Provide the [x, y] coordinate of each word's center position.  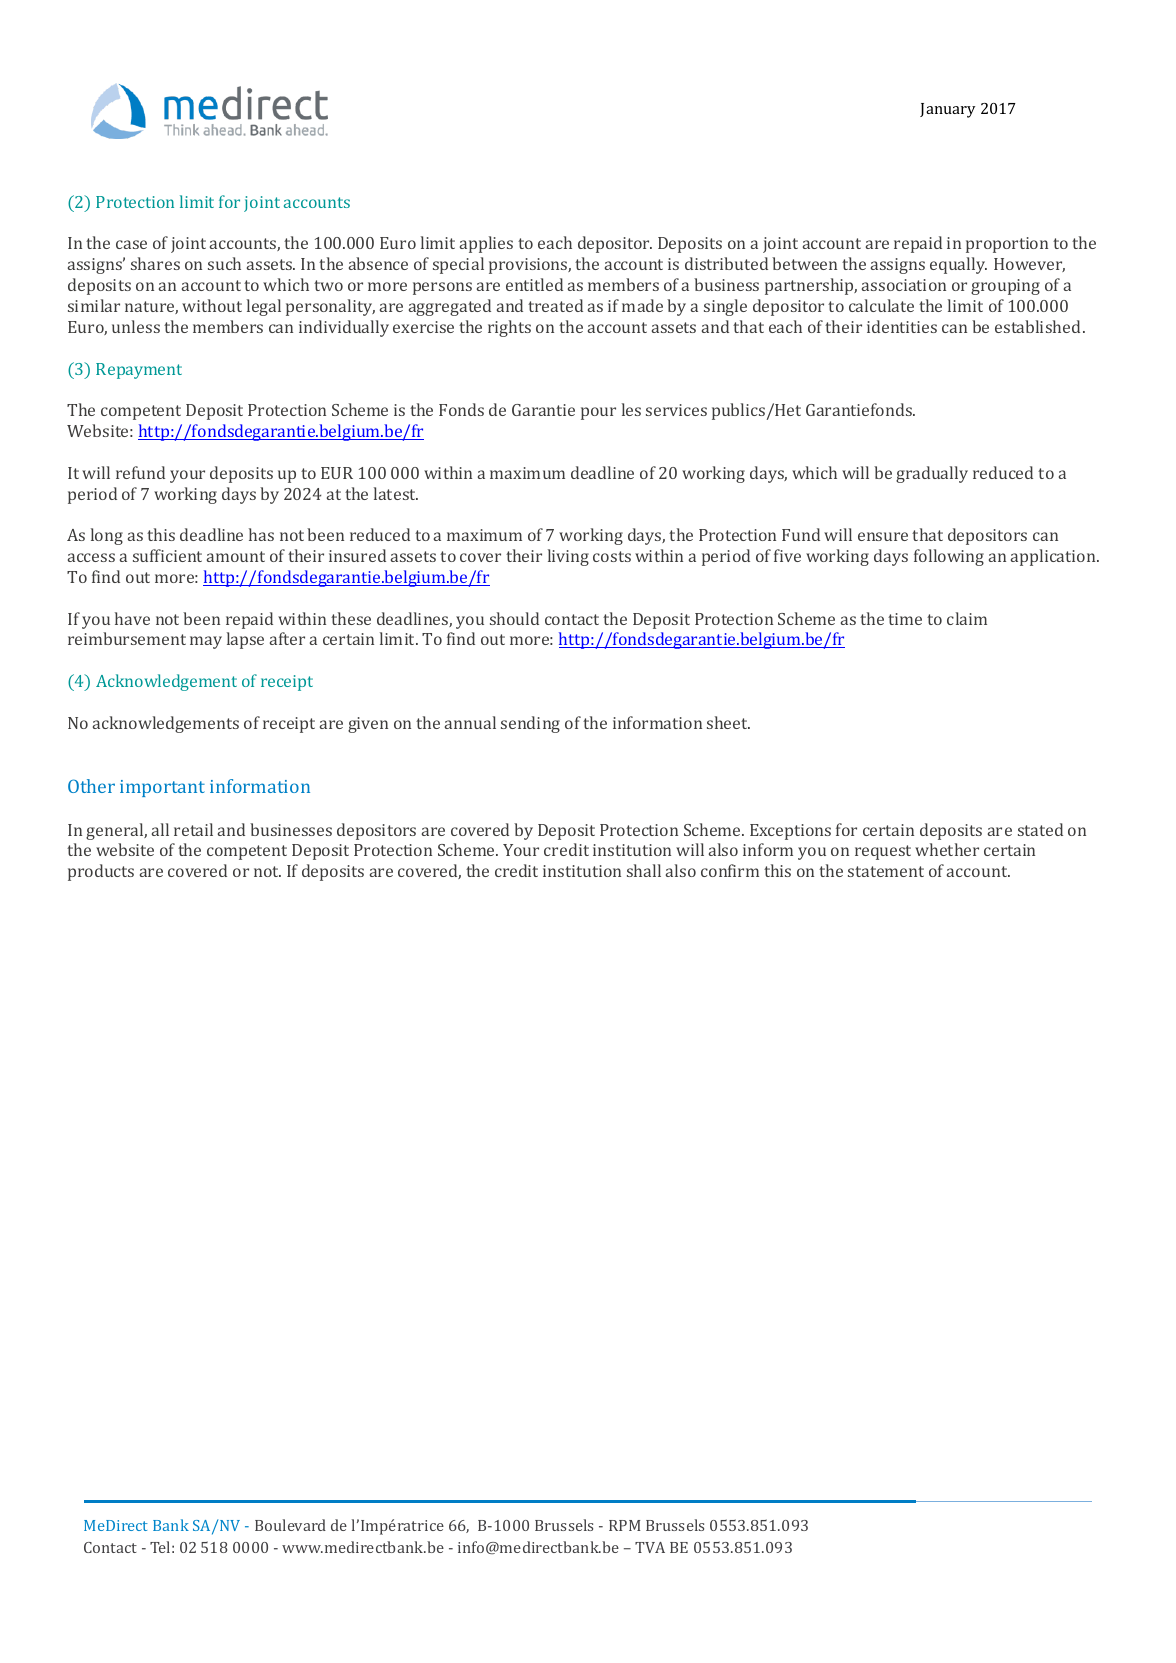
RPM [625, 1525]
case [131, 244]
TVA [650, 1547]
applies [486, 244]
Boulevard [290, 1525]
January [947, 110]
